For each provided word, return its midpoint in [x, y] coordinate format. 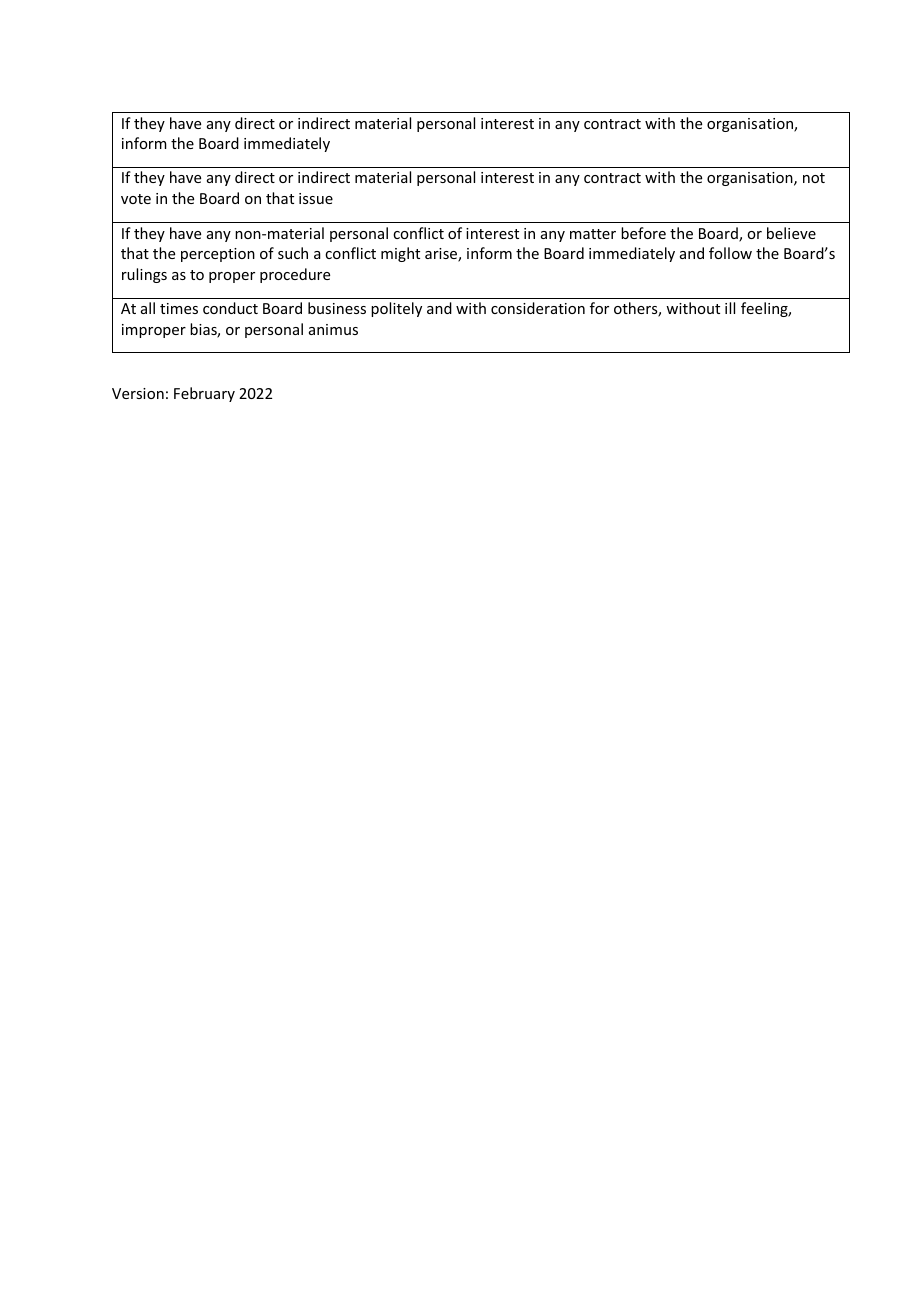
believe [791, 233]
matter [593, 234]
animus [333, 329]
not [814, 178]
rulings [144, 275]
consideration [538, 308]
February [204, 394]
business [337, 308]
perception [218, 255]
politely [396, 309]
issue [316, 198]
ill [730, 308]
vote [136, 199]
